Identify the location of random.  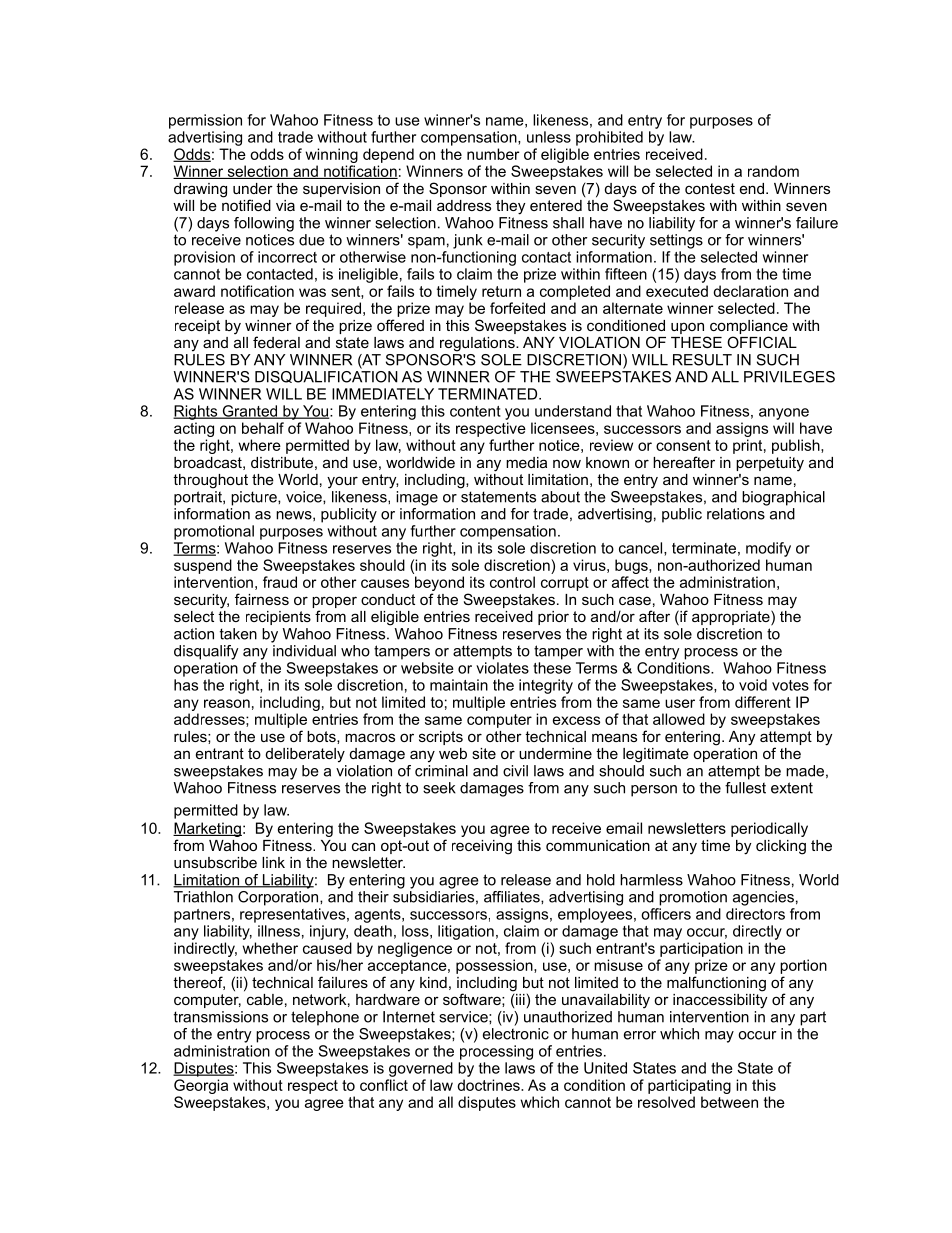
(773, 171).
